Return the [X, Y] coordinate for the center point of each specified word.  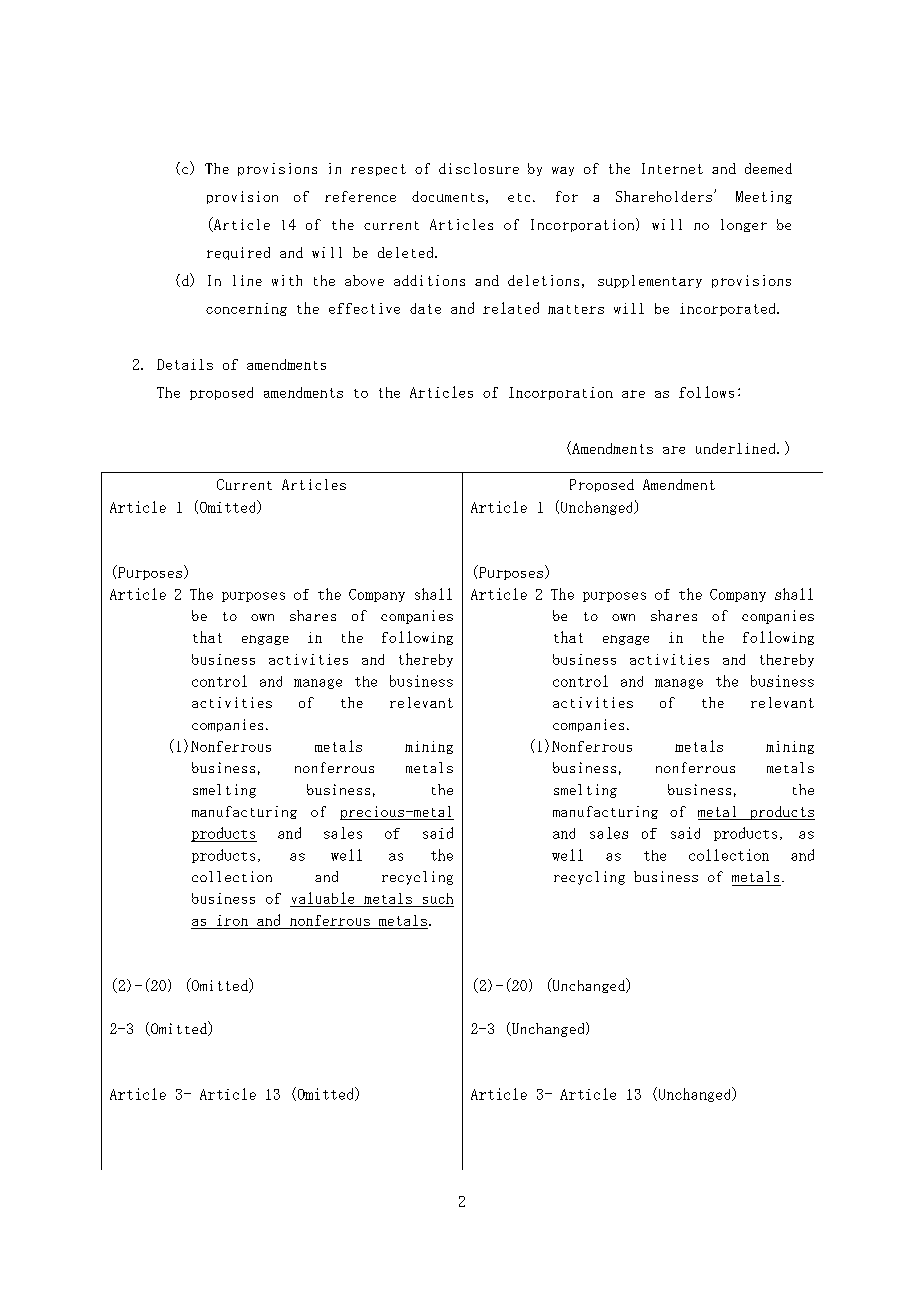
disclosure [479, 168]
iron [232, 920]
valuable [323, 898]
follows [706, 392]
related [511, 308]
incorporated [729, 309]
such [438, 898]
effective [364, 308]
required [238, 253]
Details [185, 364]
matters [576, 309]
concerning [246, 309]
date [425, 308]
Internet [672, 168]
